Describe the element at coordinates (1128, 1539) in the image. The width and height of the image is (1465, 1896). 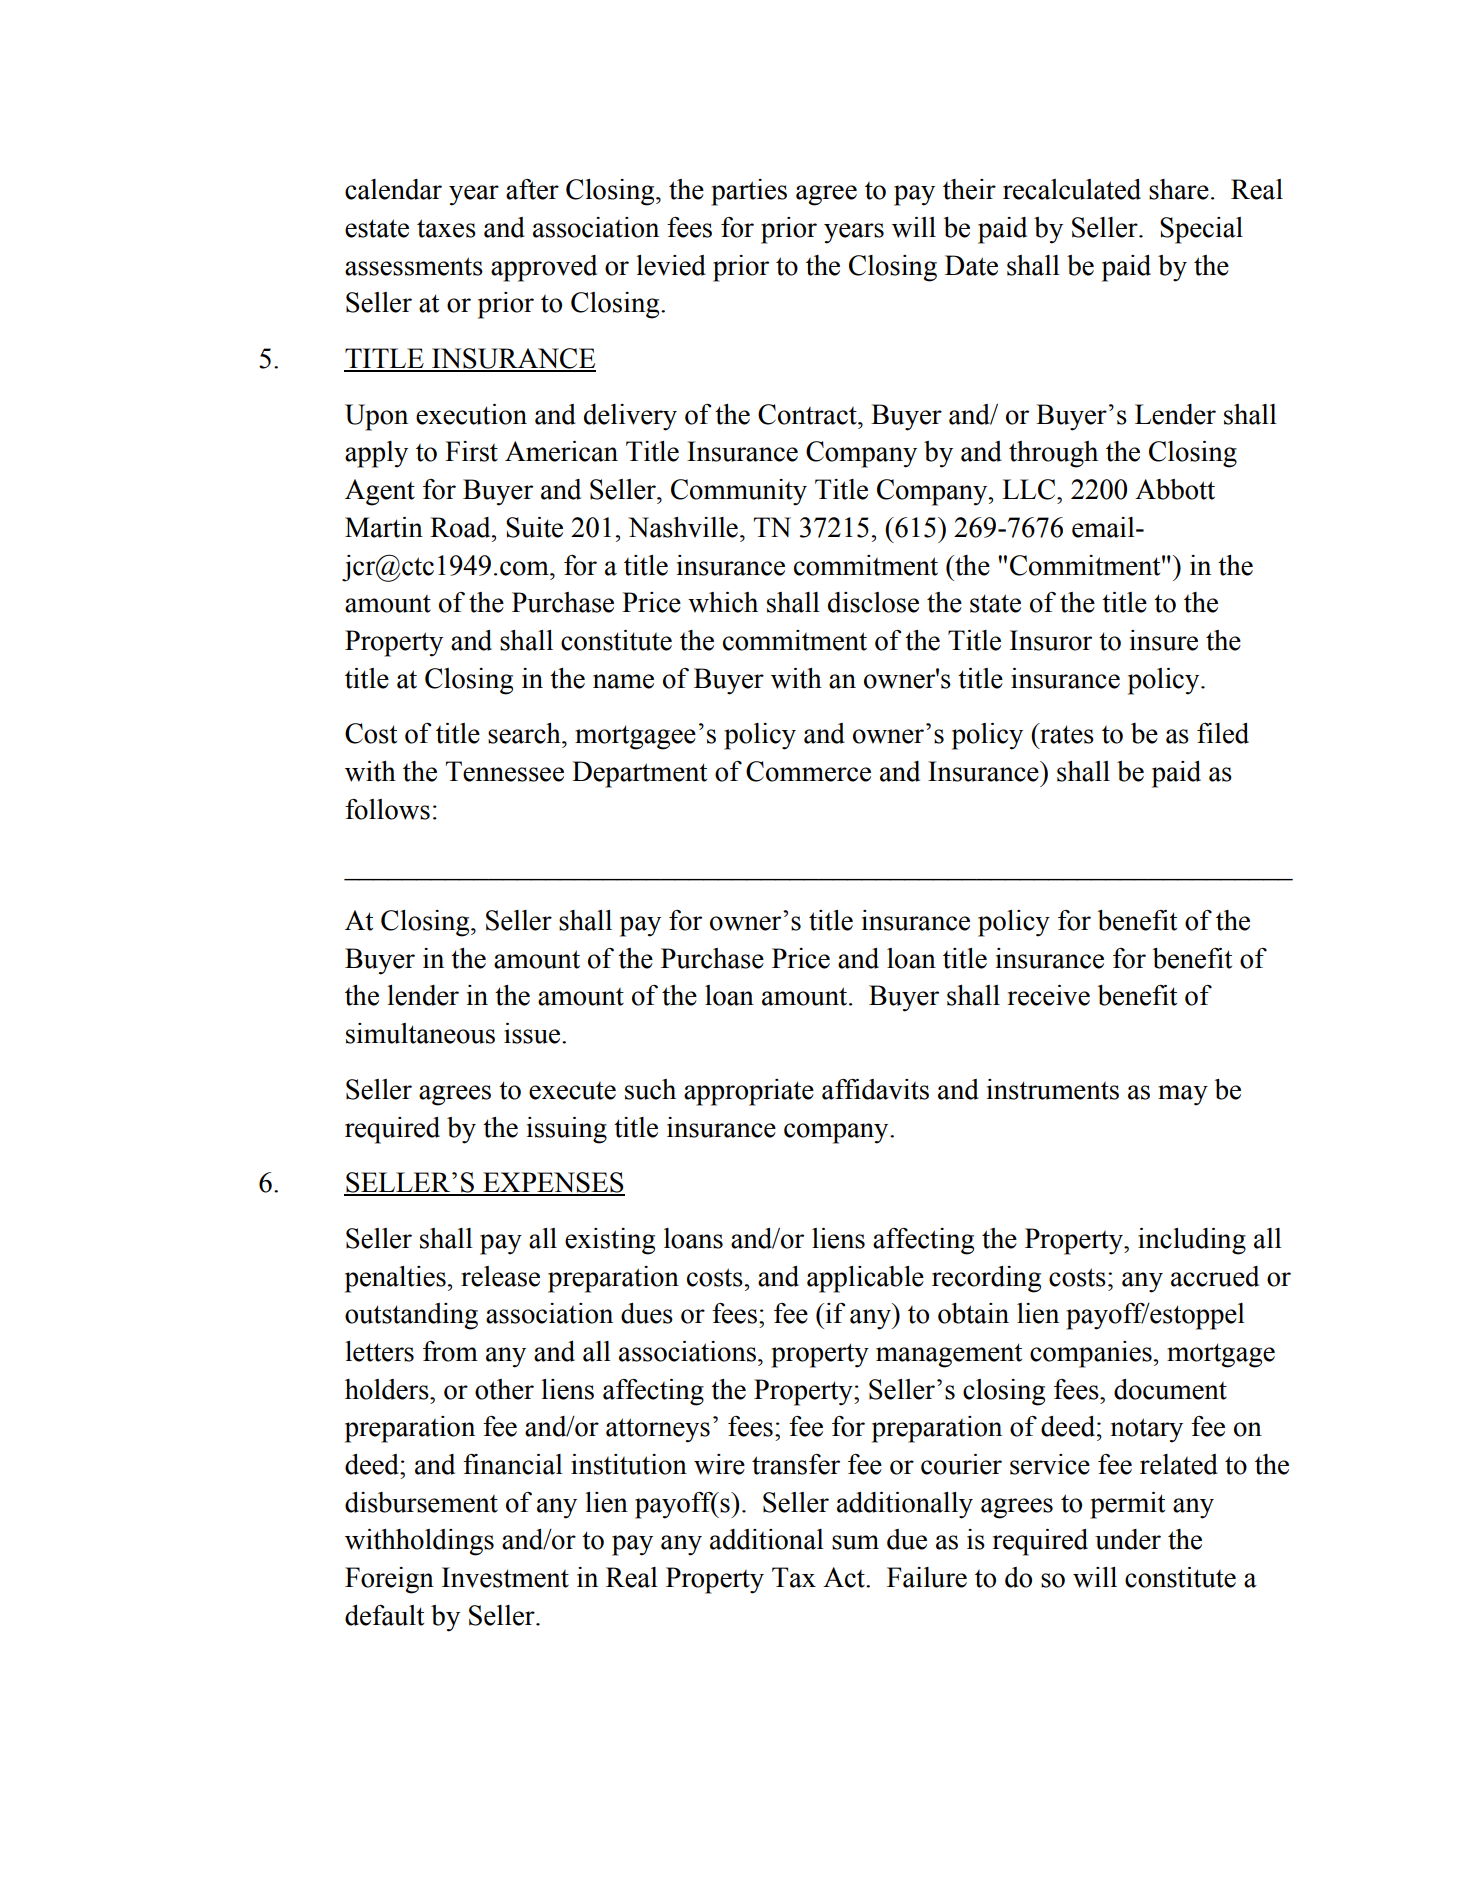
I see `under` at that location.
